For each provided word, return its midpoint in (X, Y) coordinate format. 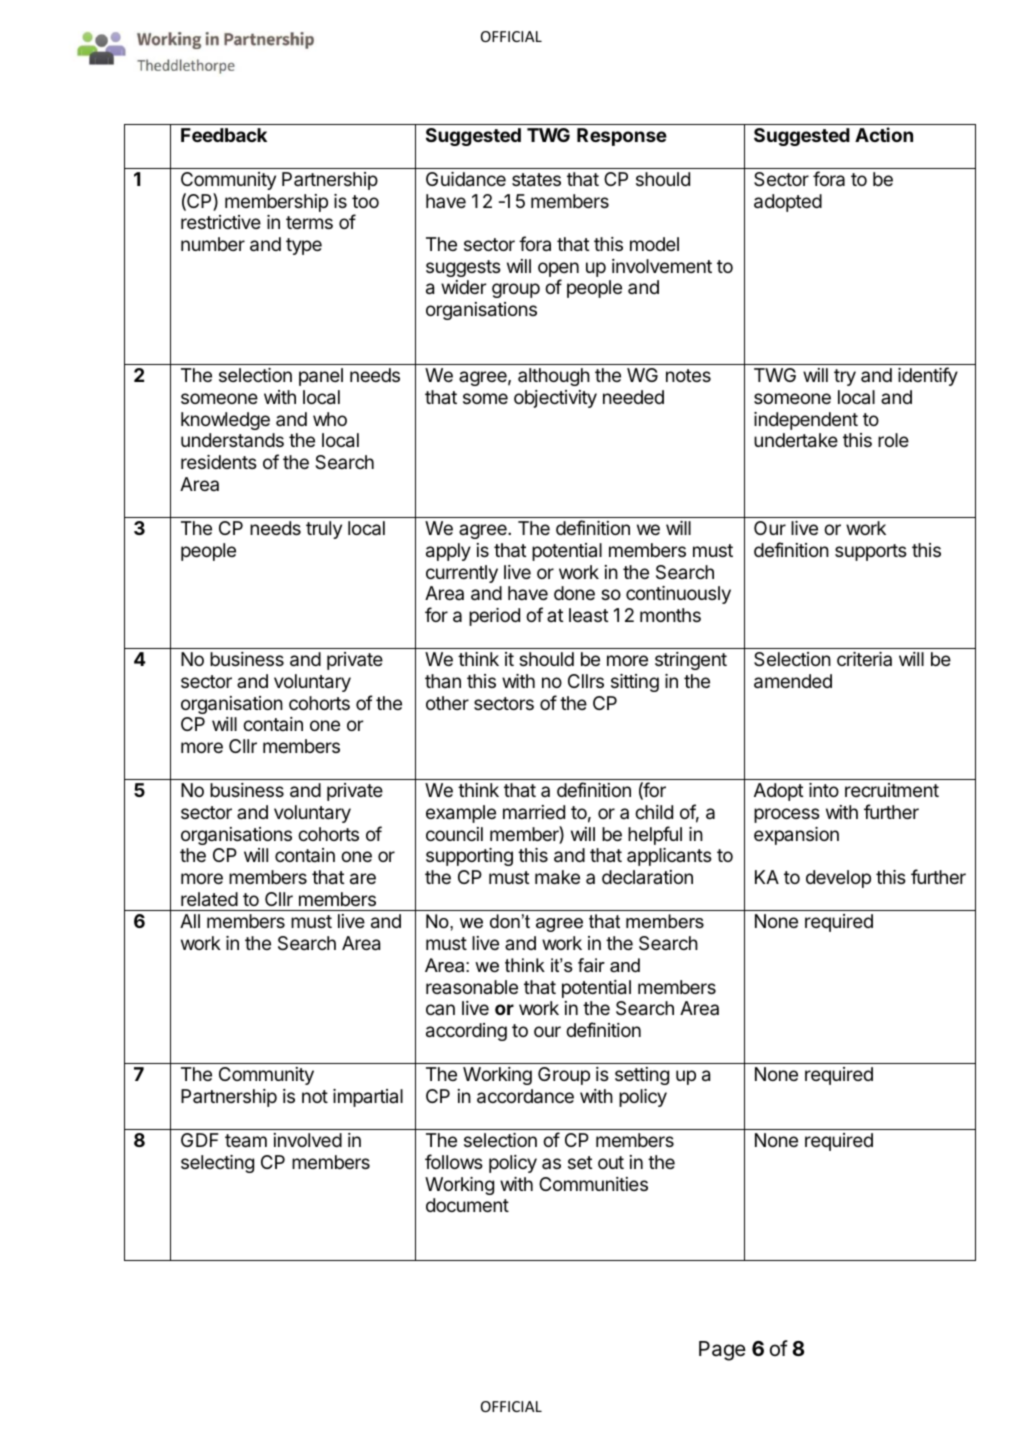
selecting (217, 1164)
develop (838, 879)
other (447, 703)
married (534, 812)
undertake (796, 440)
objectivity (555, 399)
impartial (368, 1098)
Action (884, 134)
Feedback (224, 135)
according (466, 1032)
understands (232, 440)
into (824, 790)
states (536, 180)
